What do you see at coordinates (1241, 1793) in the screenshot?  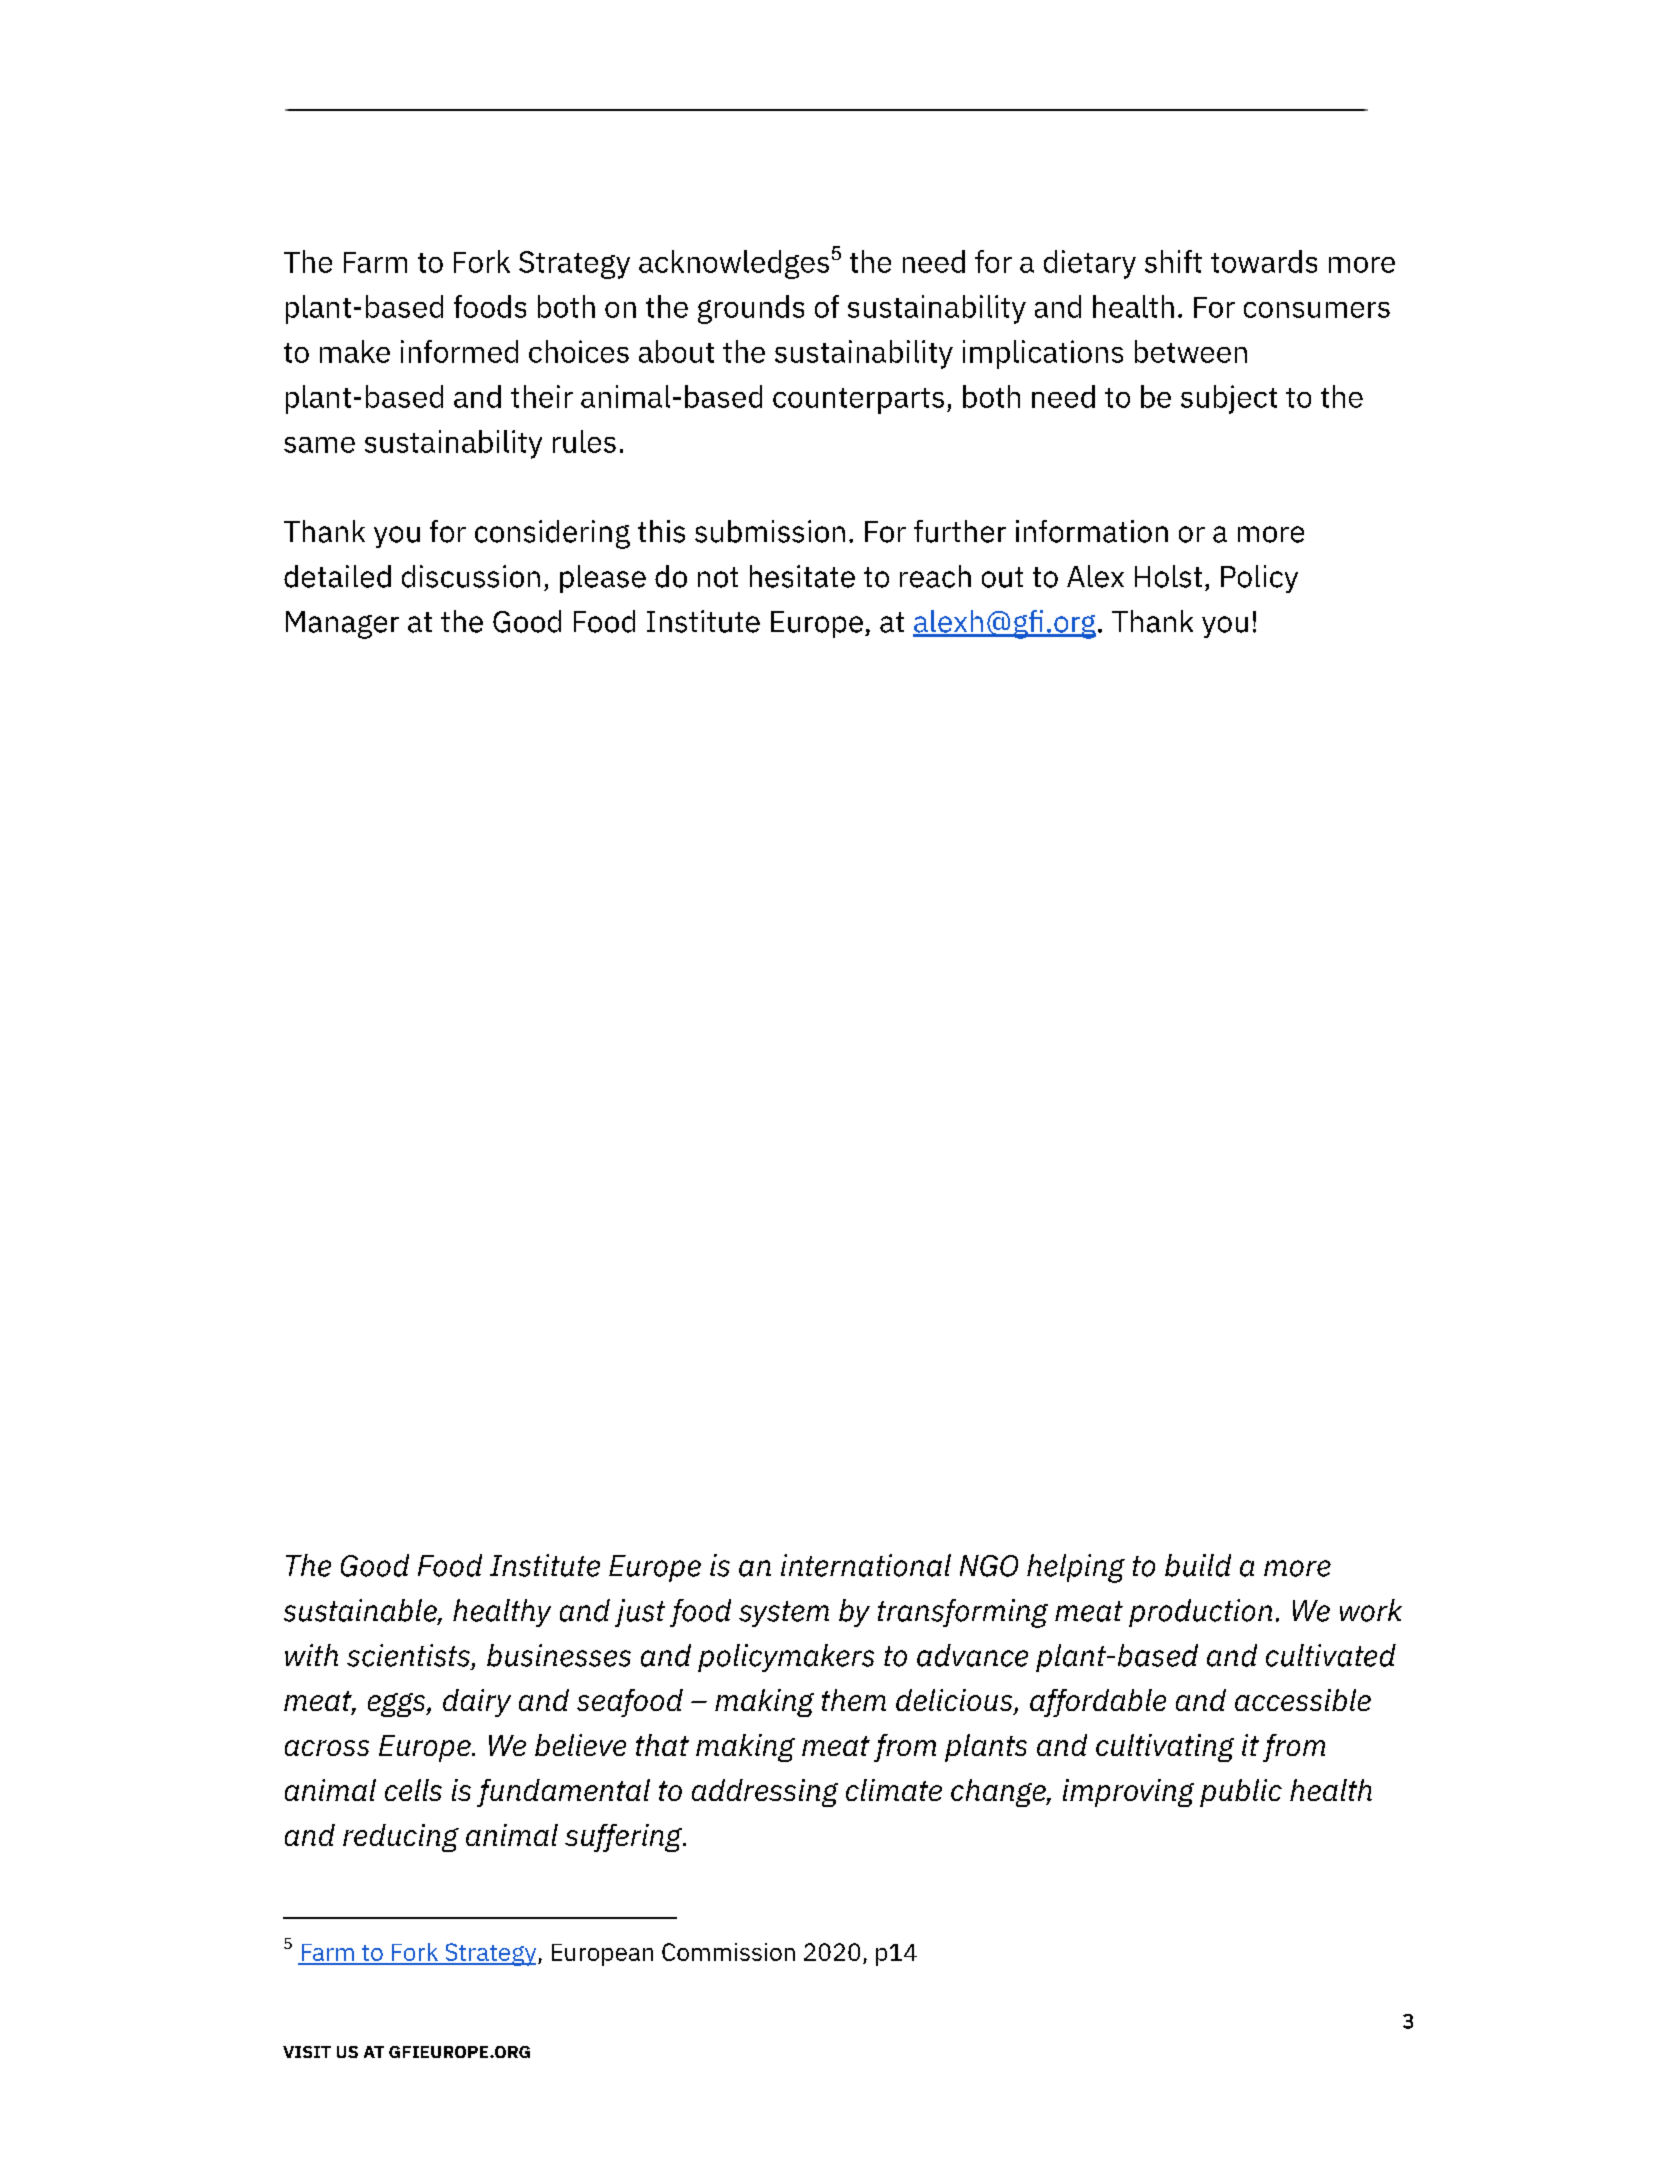 I see `public` at bounding box center [1241, 1793].
